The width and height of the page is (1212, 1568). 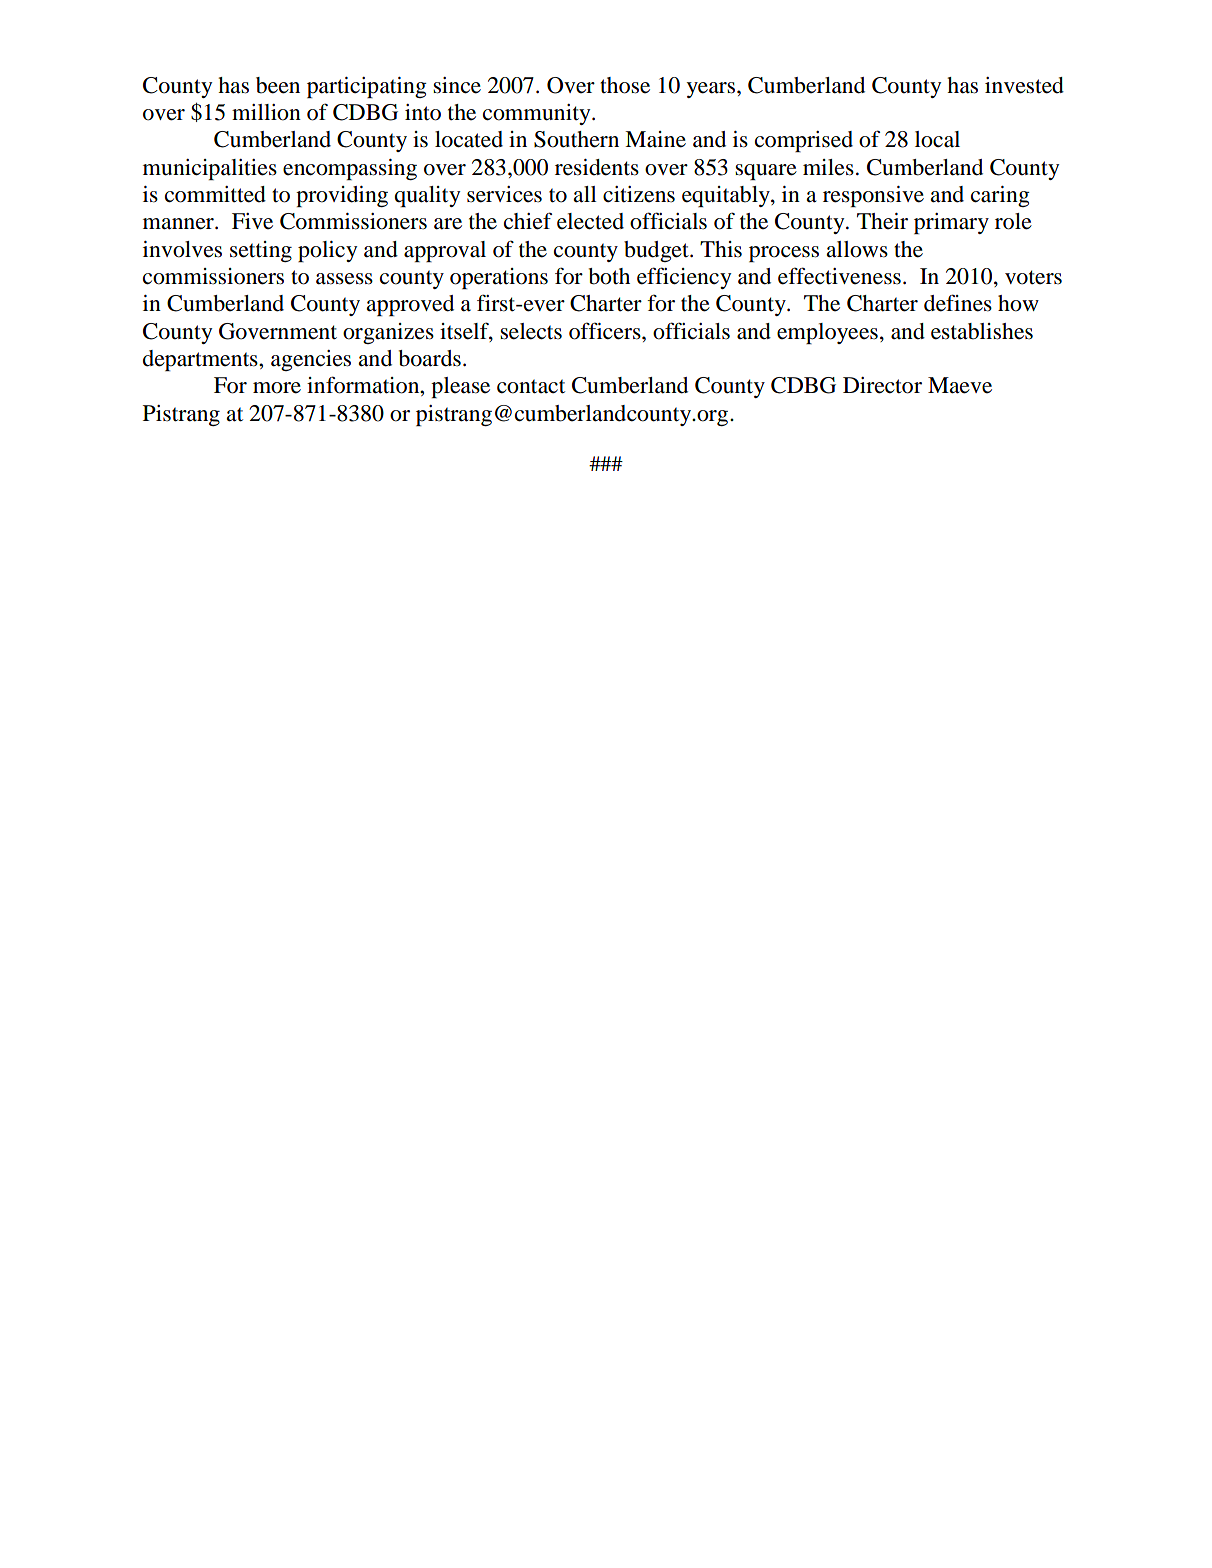 I want to click on approved, so click(x=410, y=305).
